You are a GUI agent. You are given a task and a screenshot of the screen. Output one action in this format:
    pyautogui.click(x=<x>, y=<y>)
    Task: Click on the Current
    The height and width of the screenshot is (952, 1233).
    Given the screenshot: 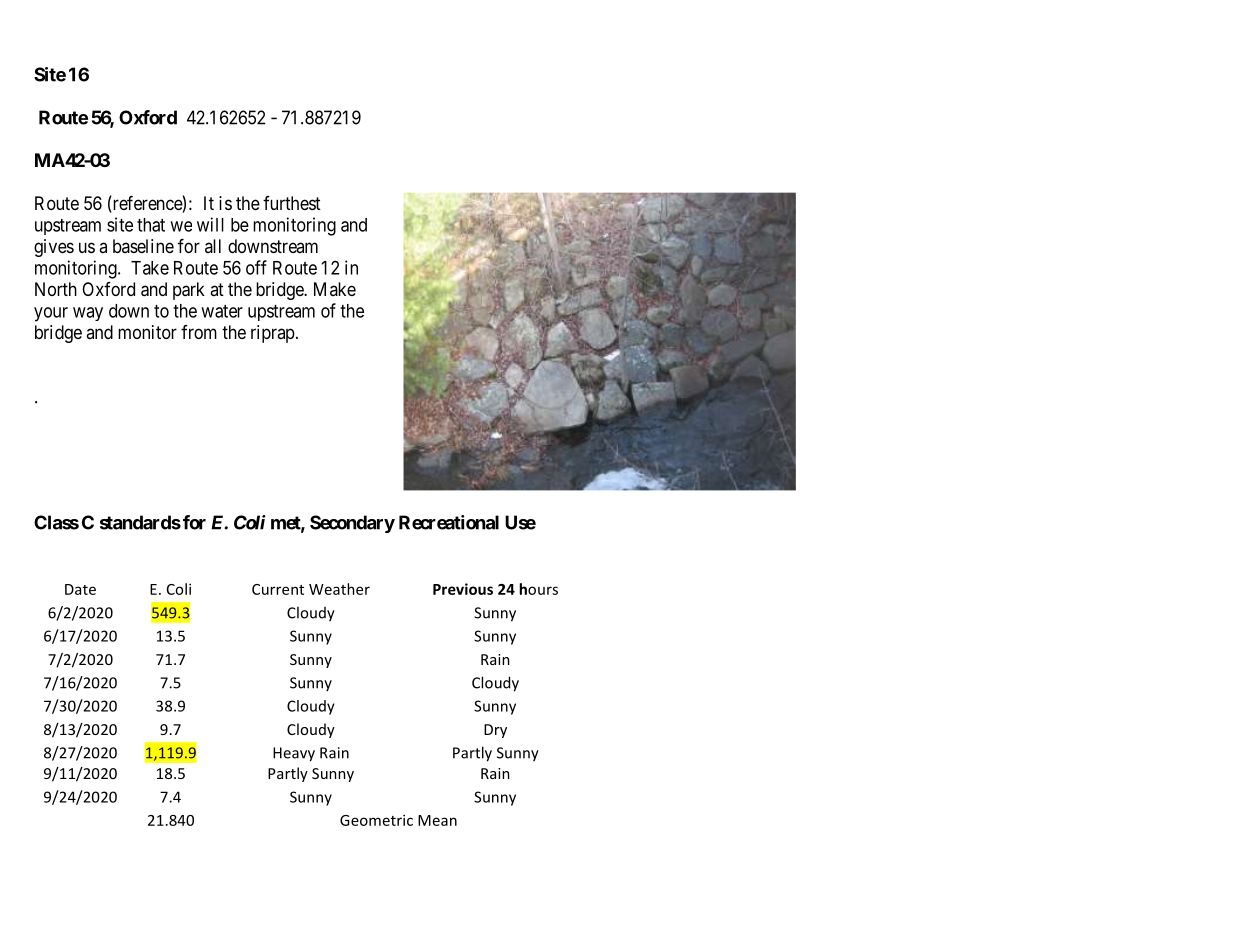 What is the action you would take?
    pyautogui.click(x=278, y=589)
